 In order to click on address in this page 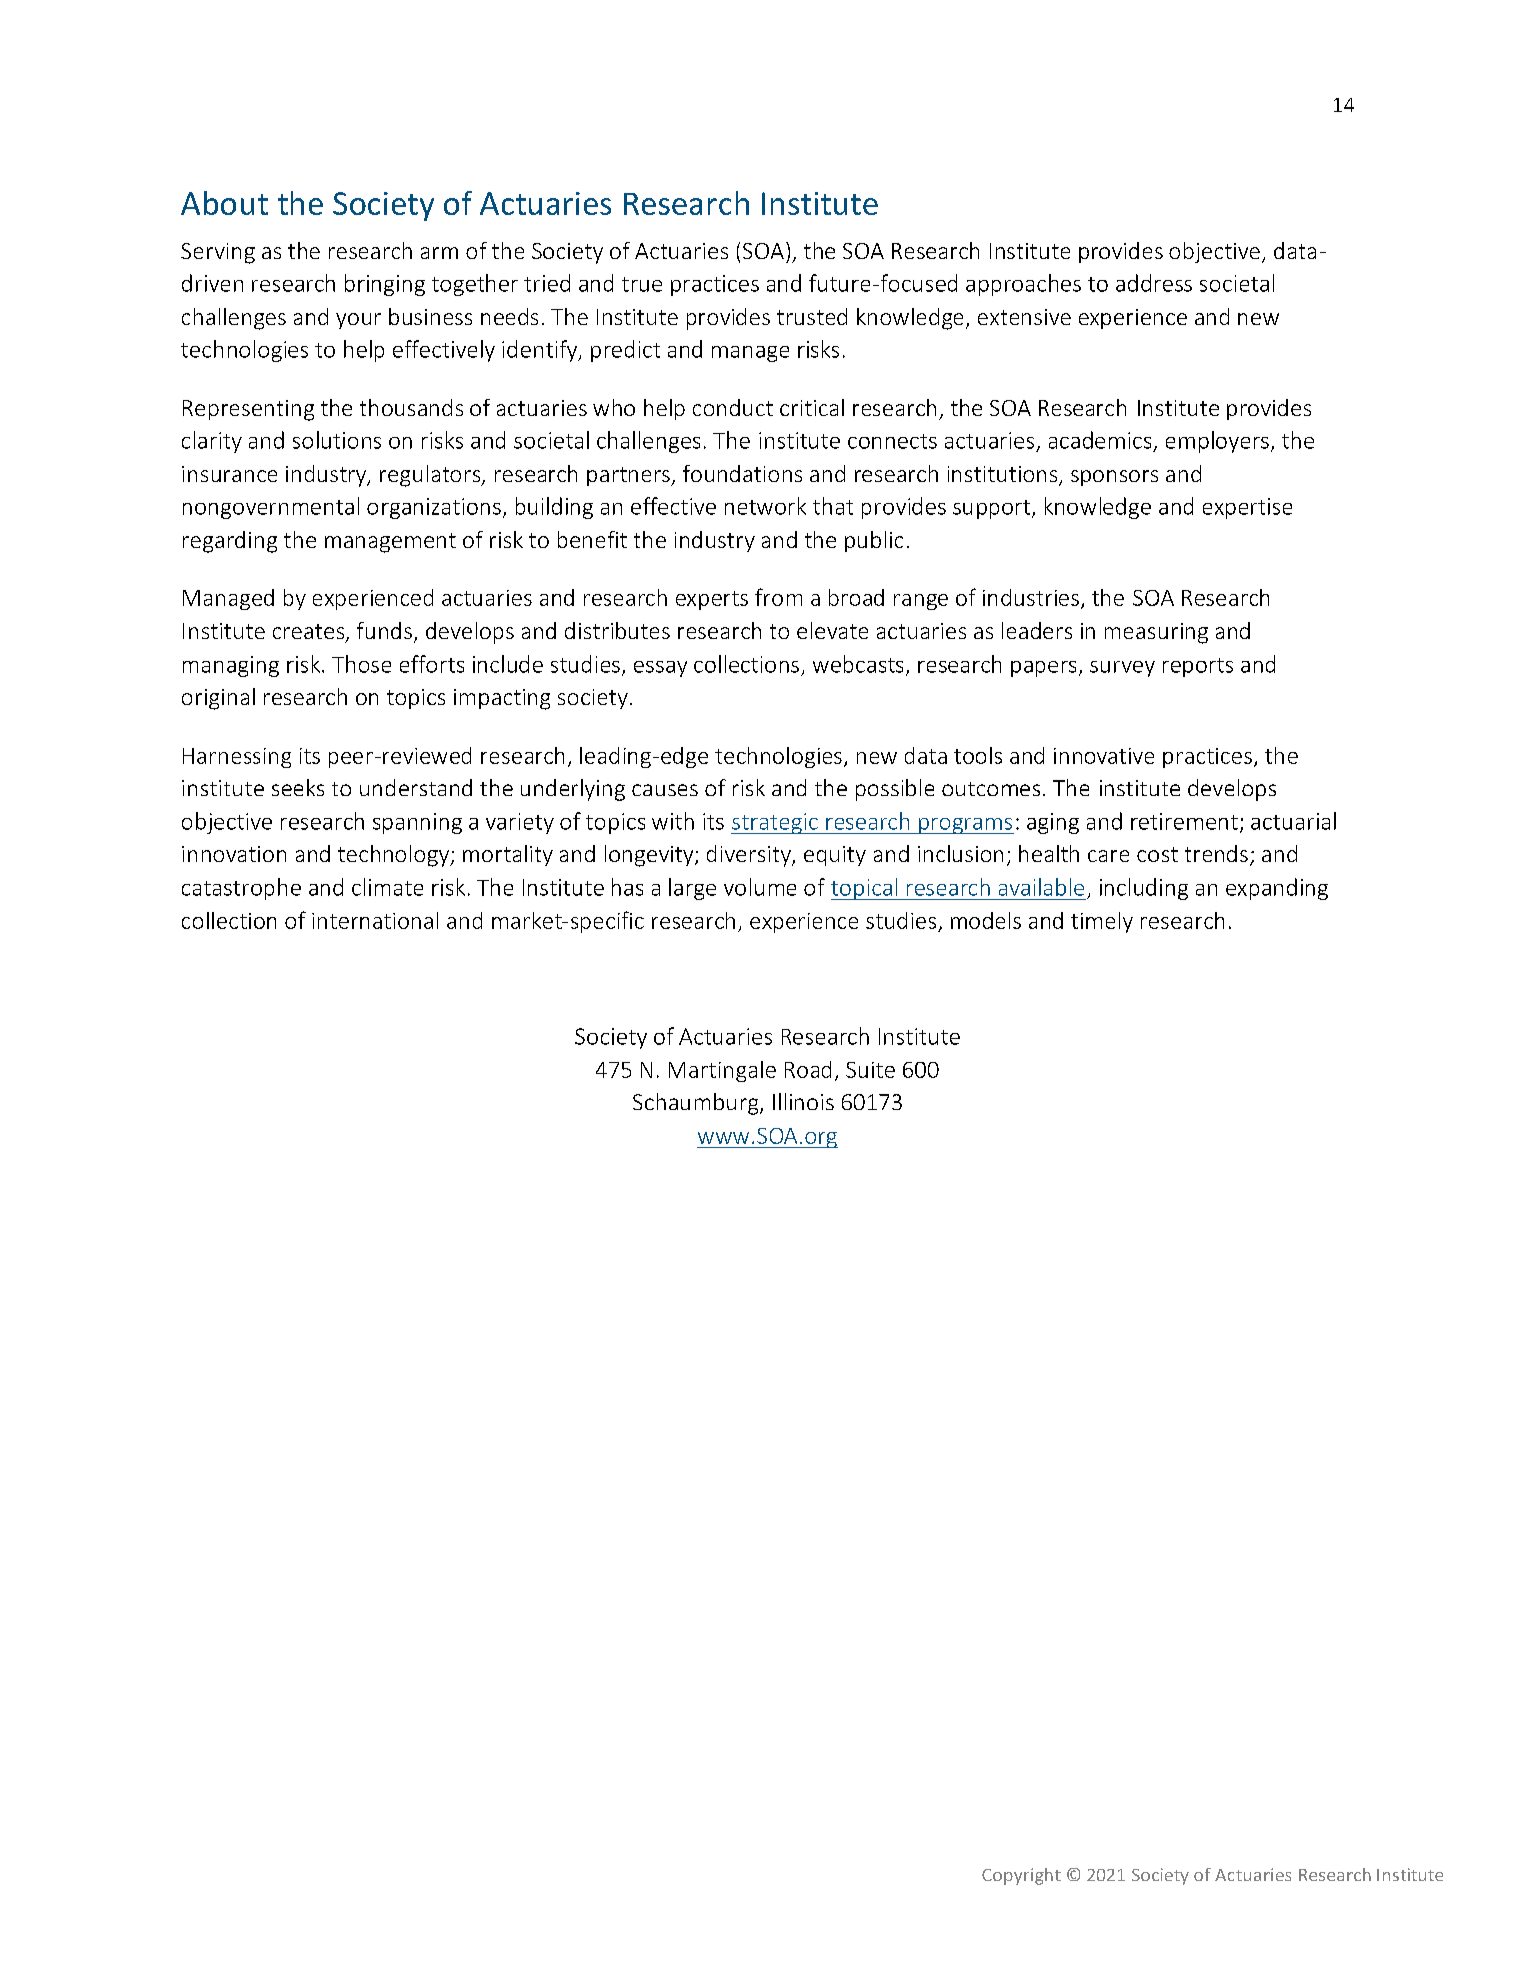, I will do `click(1154, 283)`.
